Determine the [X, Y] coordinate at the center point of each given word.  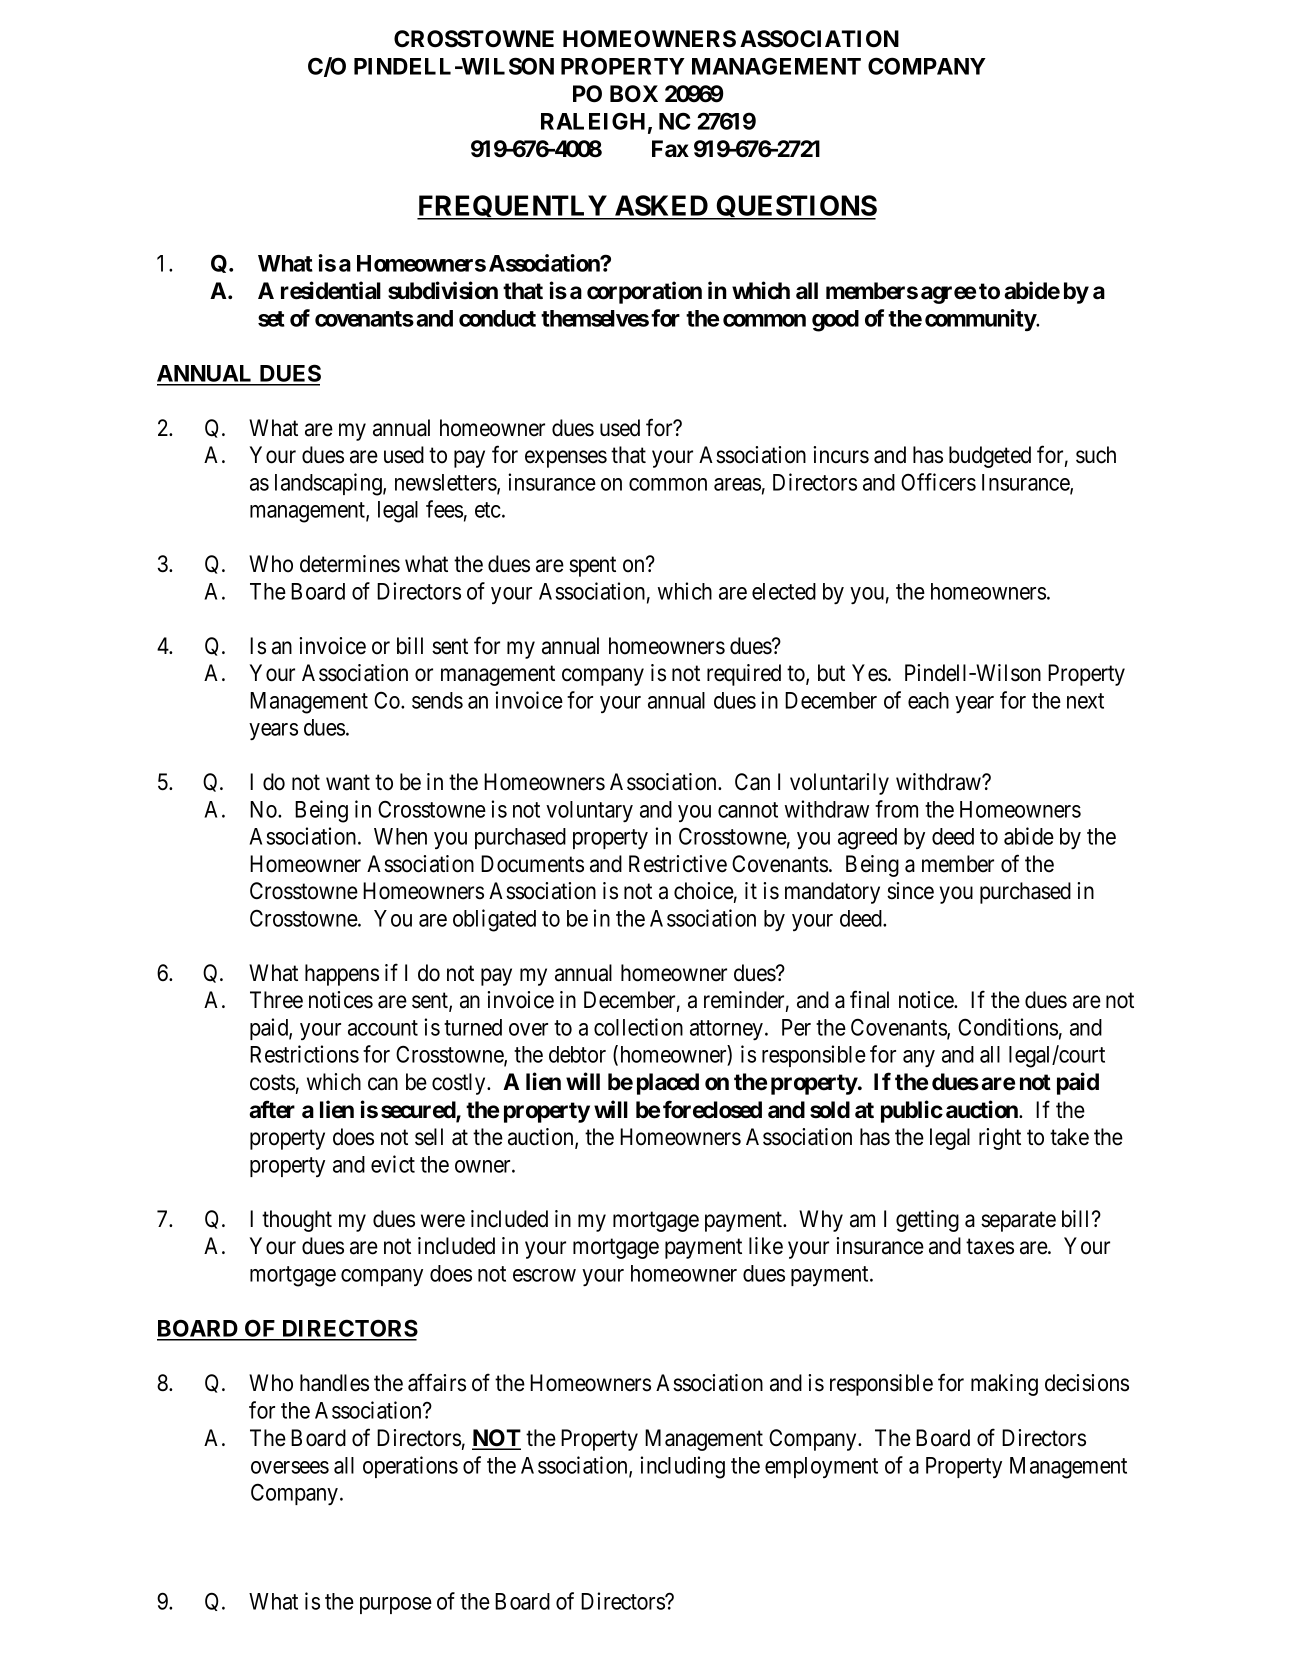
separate [1018, 1222]
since [910, 891]
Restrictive [678, 864]
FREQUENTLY [513, 207]
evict [393, 1164]
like [766, 1246]
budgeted [990, 457]
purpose [396, 1605]
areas [737, 484]
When [400, 836]
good [835, 321]
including [682, 1467]
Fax [670, 149]
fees [444, 509]
